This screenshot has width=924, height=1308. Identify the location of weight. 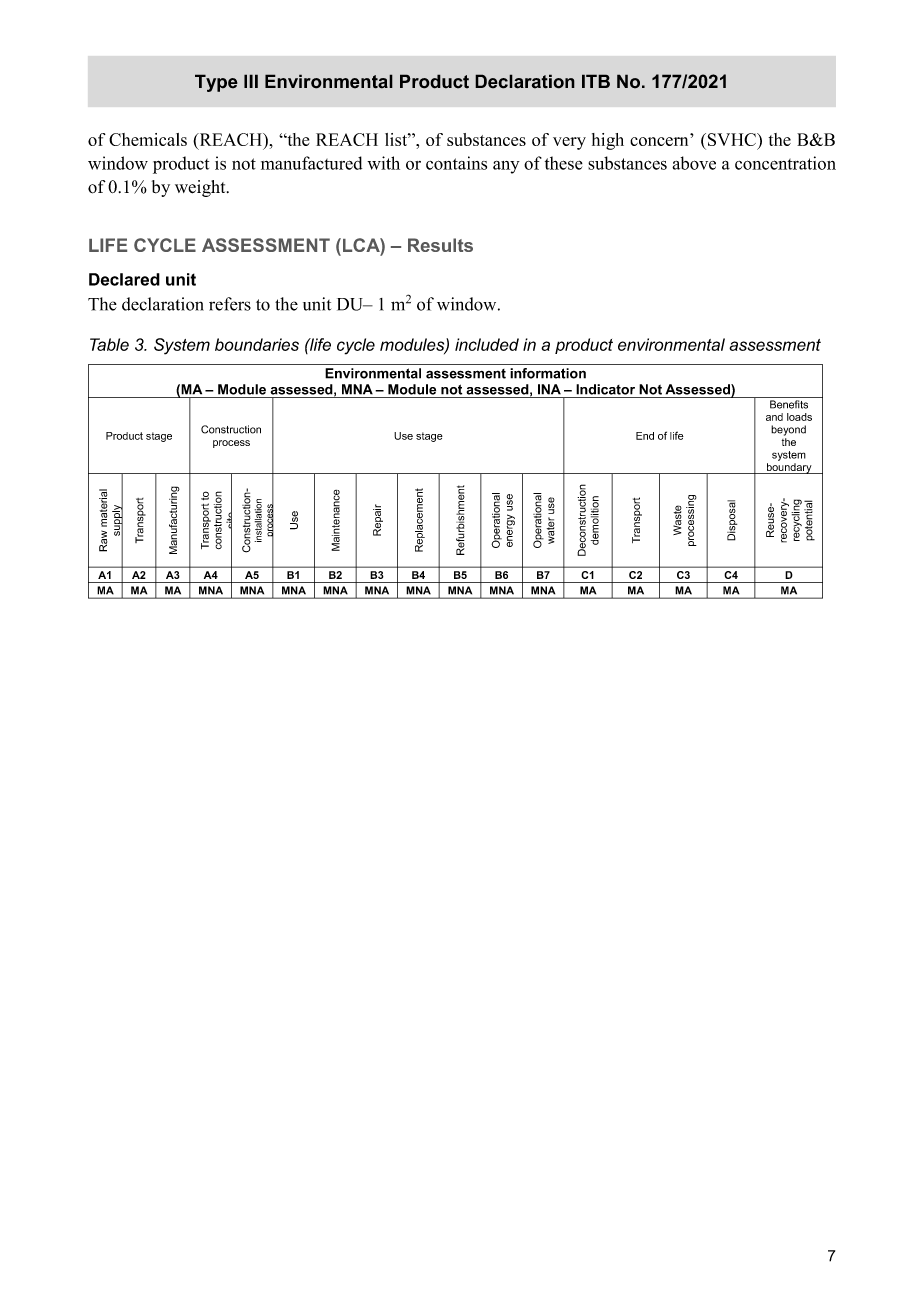
(201, 188).
